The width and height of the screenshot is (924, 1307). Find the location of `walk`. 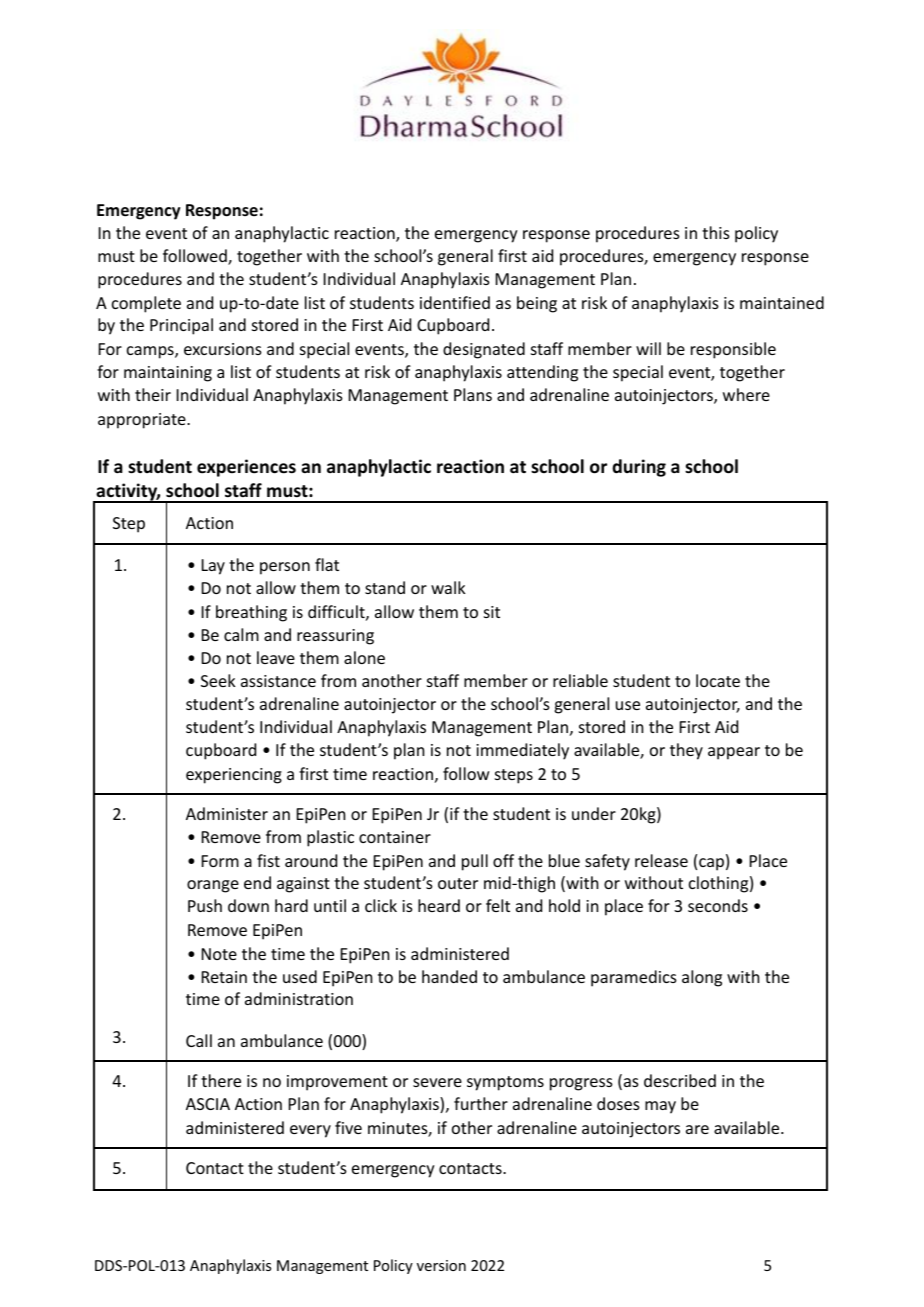

walk is located at coordinates (448, 587).
